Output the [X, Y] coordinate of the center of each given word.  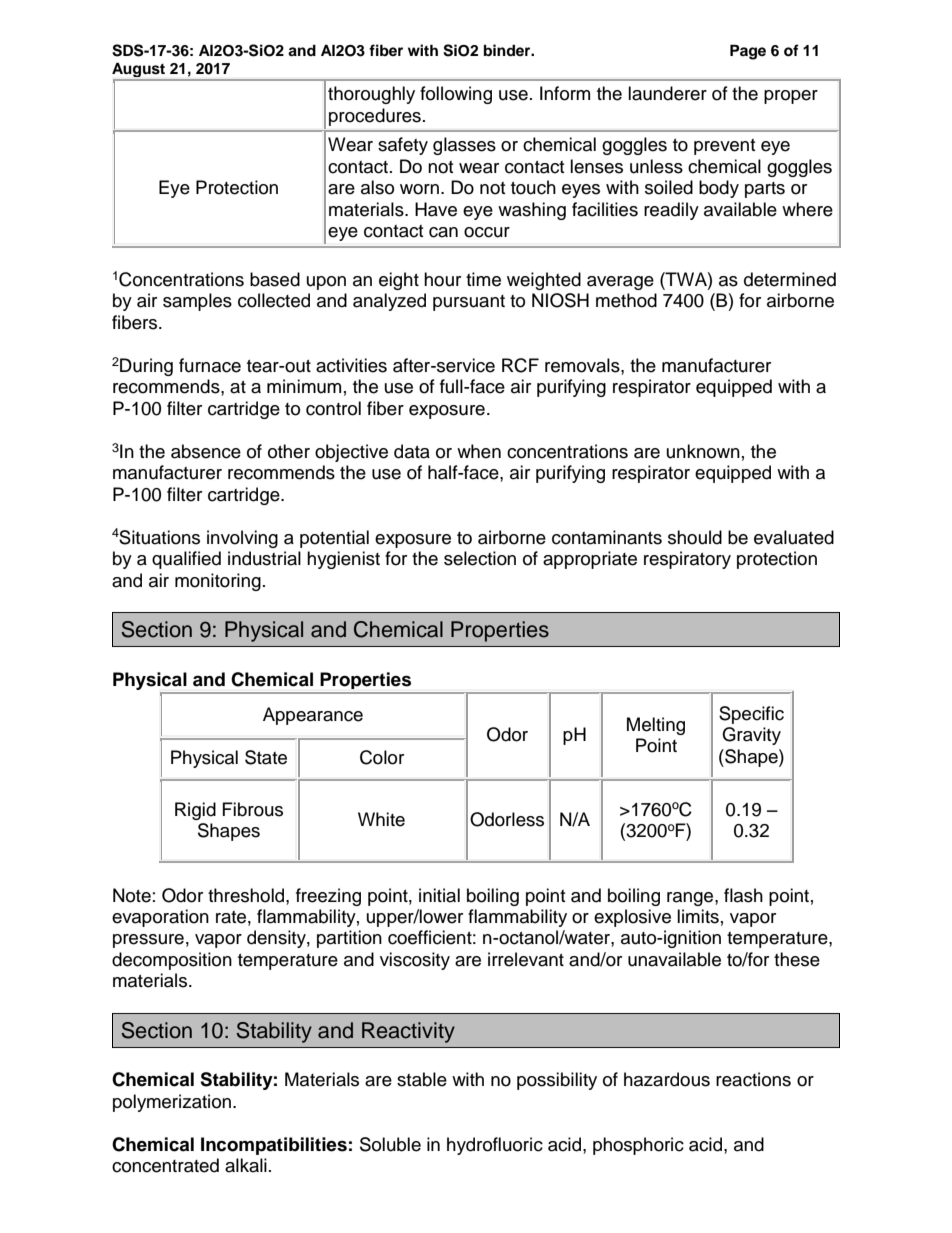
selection [480, 558]
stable [422, 1079]
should [695, 537]
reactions [753, 1079]
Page [748, 52]
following [456, 95]
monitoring [218, 582]
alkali [246, 1165]
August [139, 71]
